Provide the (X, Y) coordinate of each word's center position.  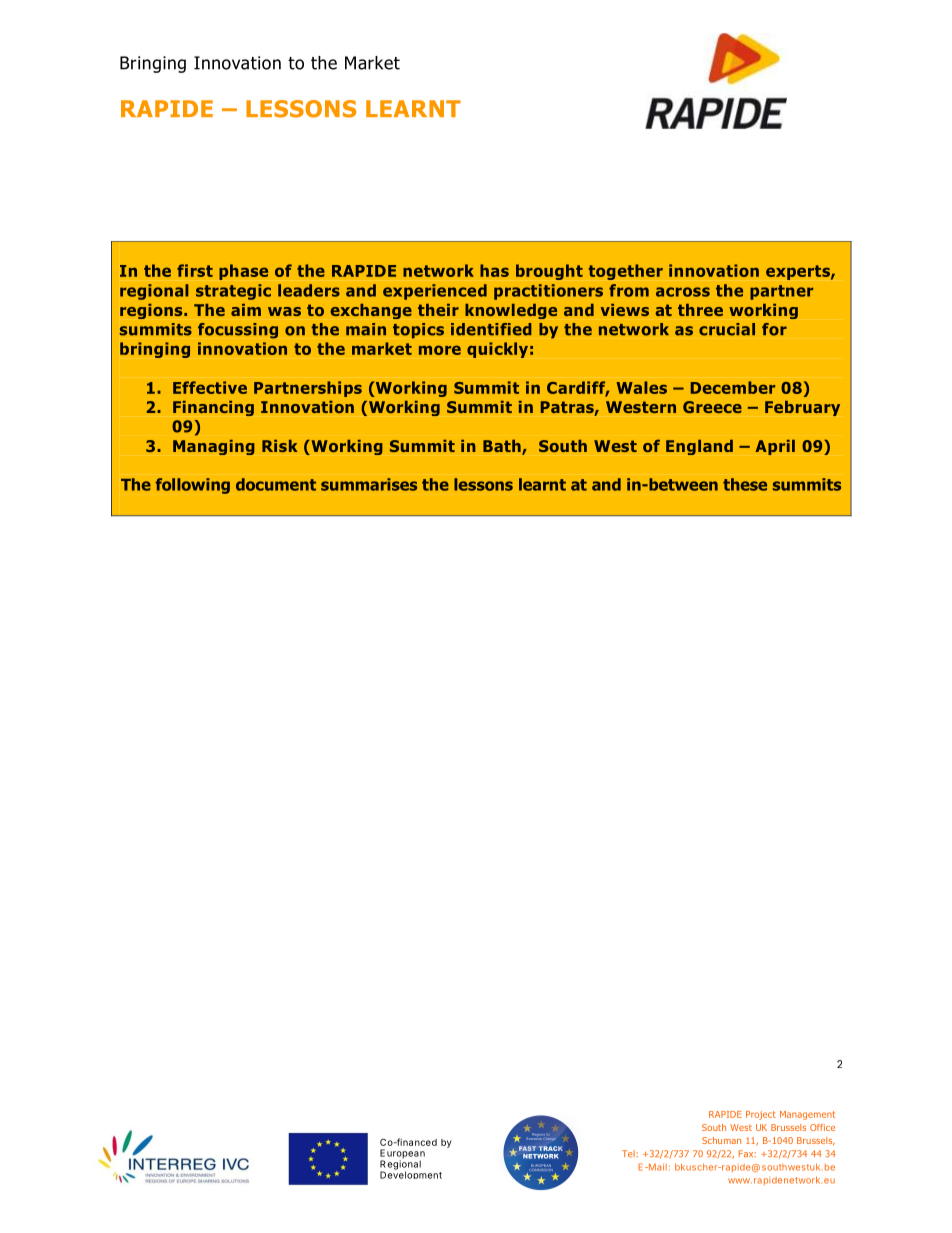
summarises (369, 484)
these (745, 484)
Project (761, 1115)
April (775, 447)
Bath (503, 447)
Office (822, 1127)
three (700, 310)
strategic (233, 292)
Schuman (721, 1140)
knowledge (511, 311)
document (276, 484)
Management (807, 1115)
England (699, 447)
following (192, 486)
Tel (629, 1153)
